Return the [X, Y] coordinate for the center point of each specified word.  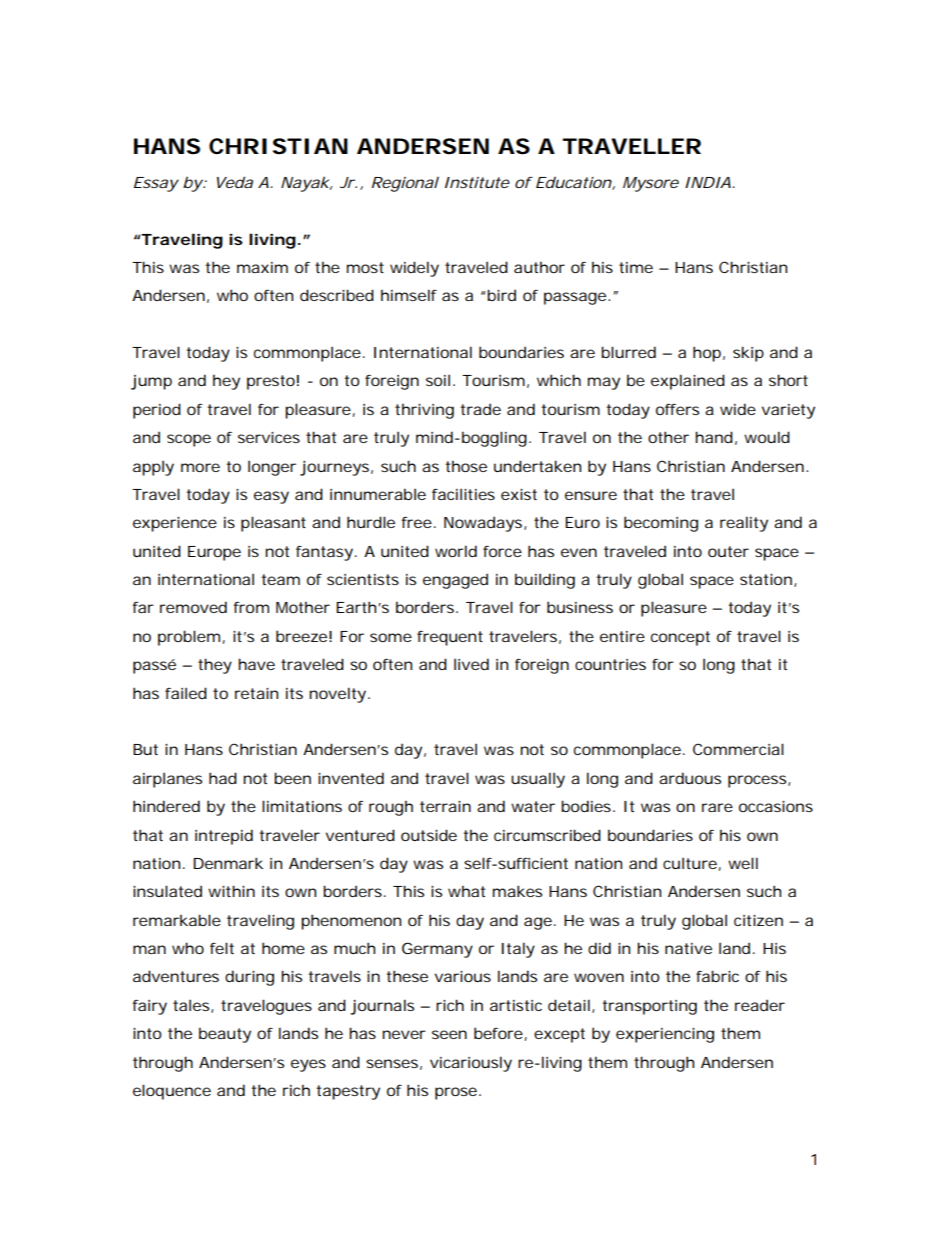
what [466, 891]
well [743, 863]
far [143, 607]
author [539, 267]
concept [680, 638]
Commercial [738, 749]
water [533, 806]
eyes [308, 1065]
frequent [450, 638]
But [145, 749]
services [269, 437]
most [365, 267]
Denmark [228, 863]
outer [728, 551]
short [788, 380]
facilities [463, 494]
